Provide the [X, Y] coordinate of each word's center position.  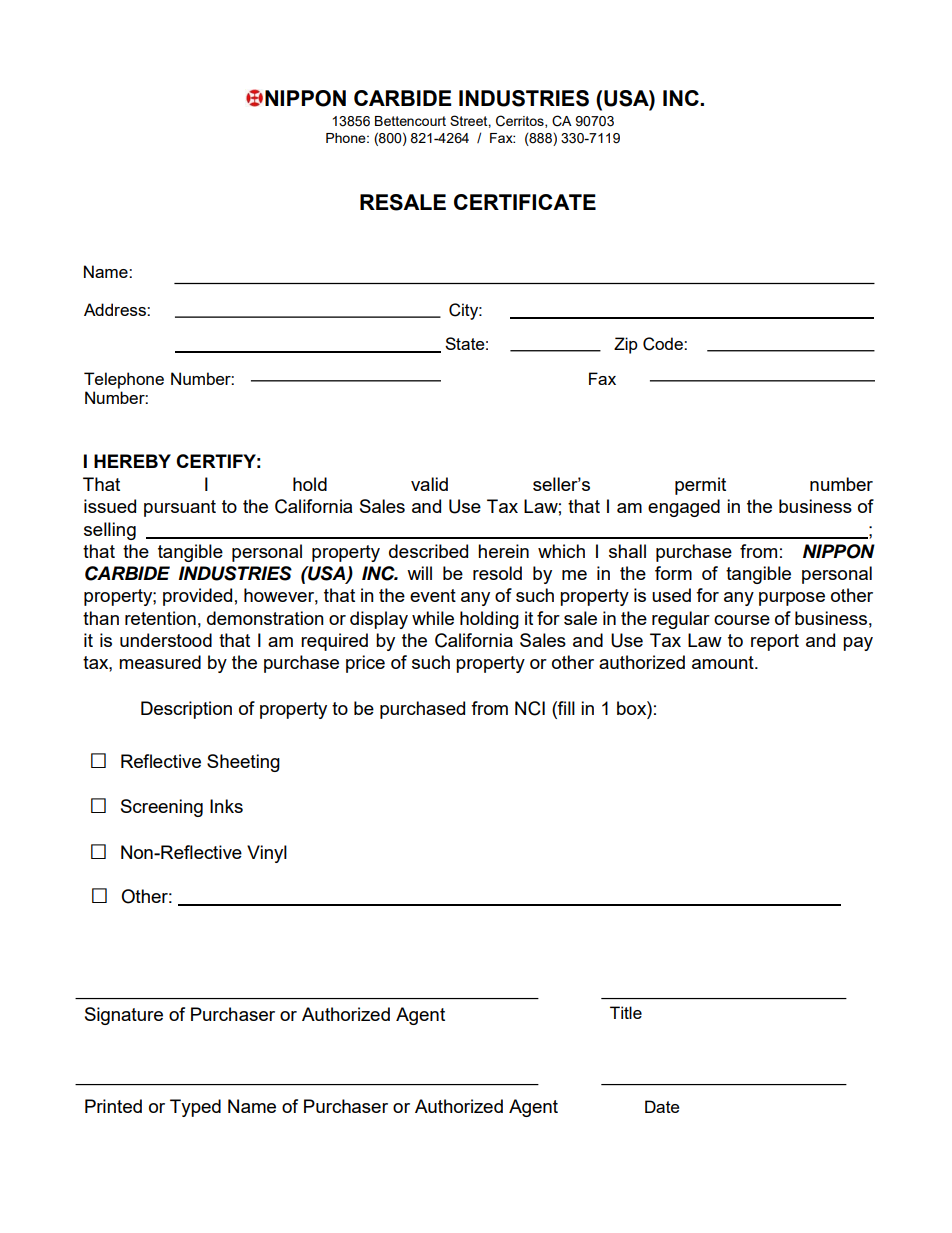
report [775, 642]
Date [662, 1106]
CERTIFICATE [525, 202]
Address [116, 309]
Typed [195, 1108]
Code [664, 344]
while [433, 618]
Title [626, 1012]
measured [160, 662]
